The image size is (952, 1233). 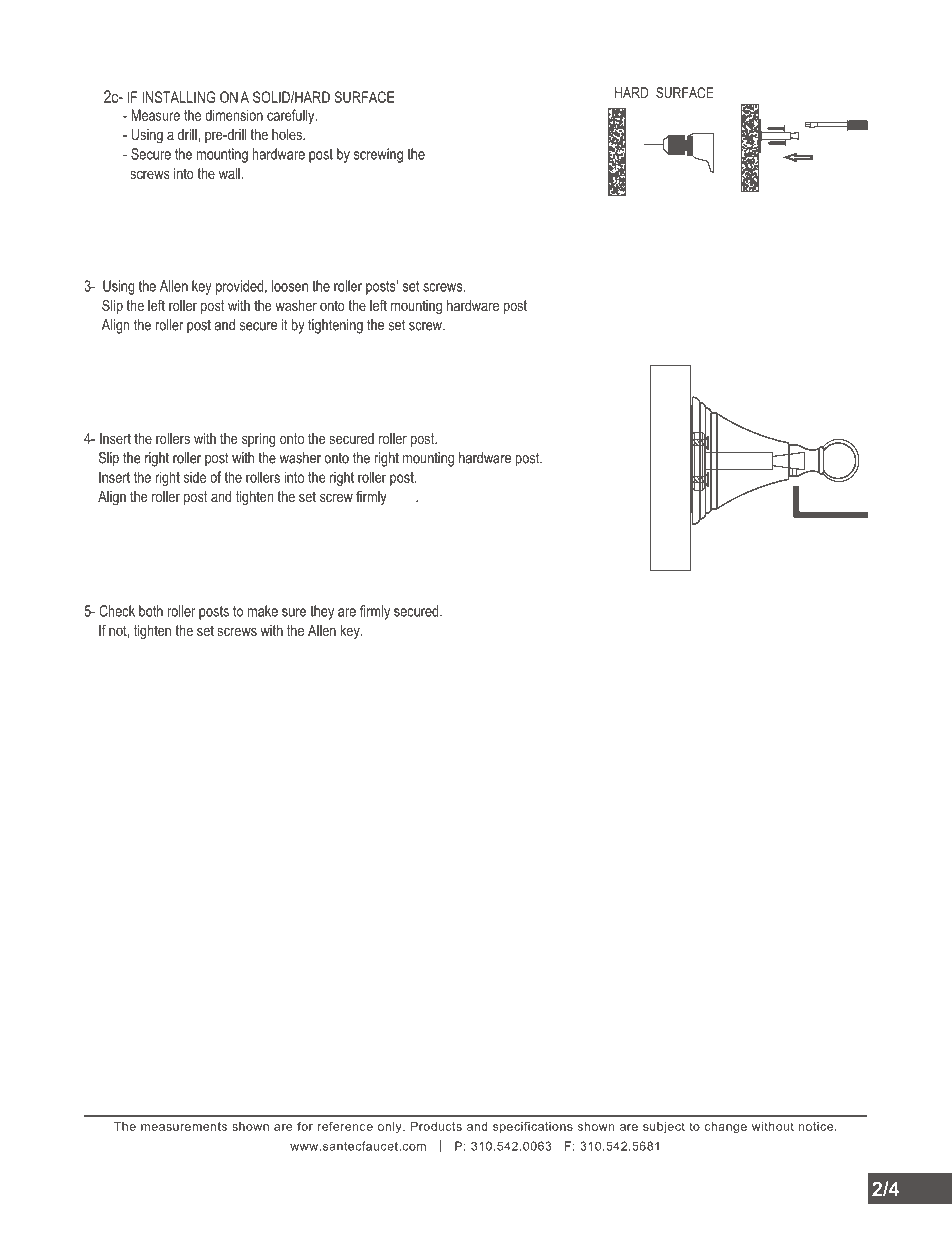 I want to click on dimension, so click(x=234, y=115).
